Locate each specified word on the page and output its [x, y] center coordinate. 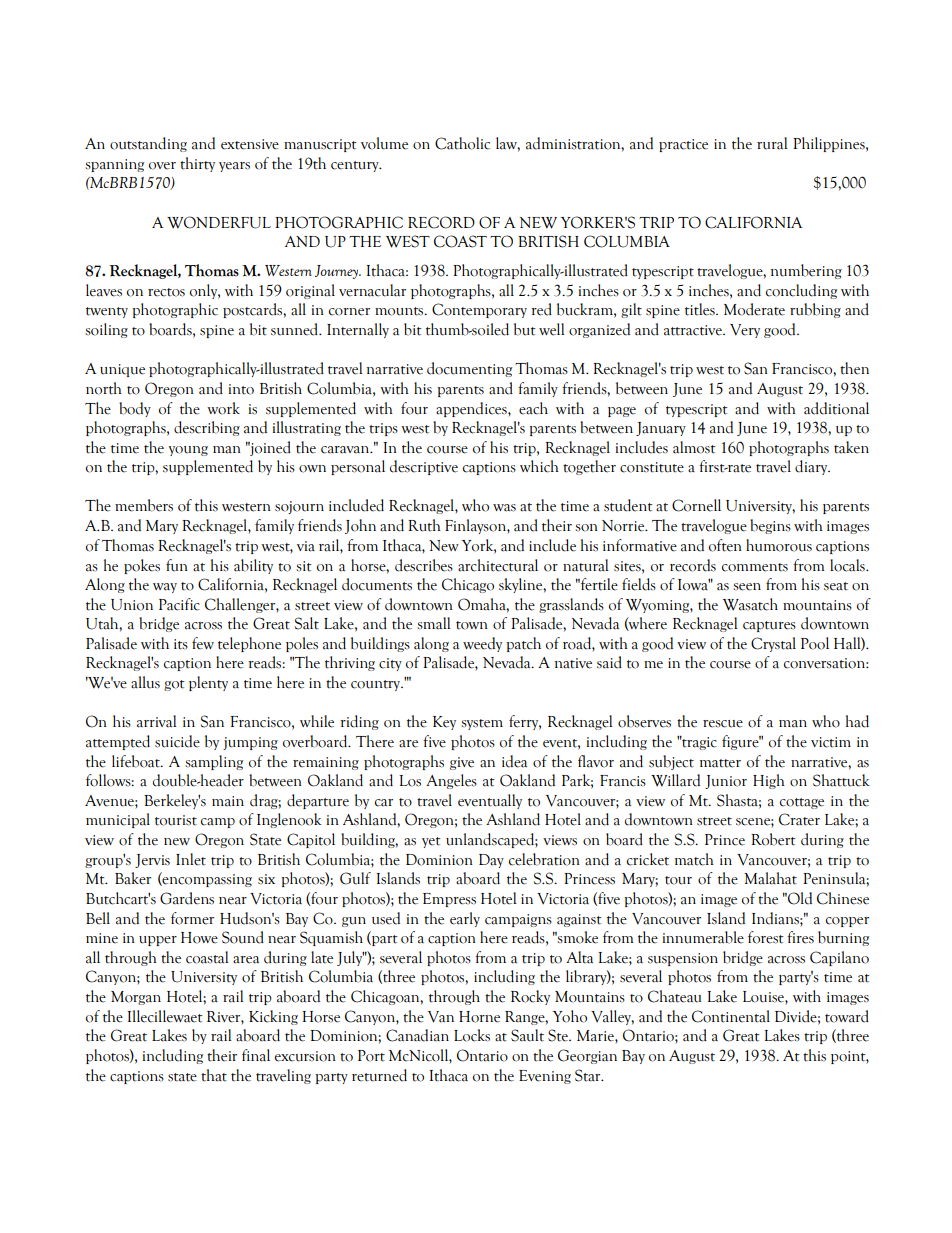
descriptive [424, 467]
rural [772, 143]
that [214, 1075]
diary [812, 467]
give [462, 763]
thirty [197, 164]
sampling [214, 762]
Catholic [462, 143]
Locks [472, 1035]
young [188, 451]
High [769, 781]
